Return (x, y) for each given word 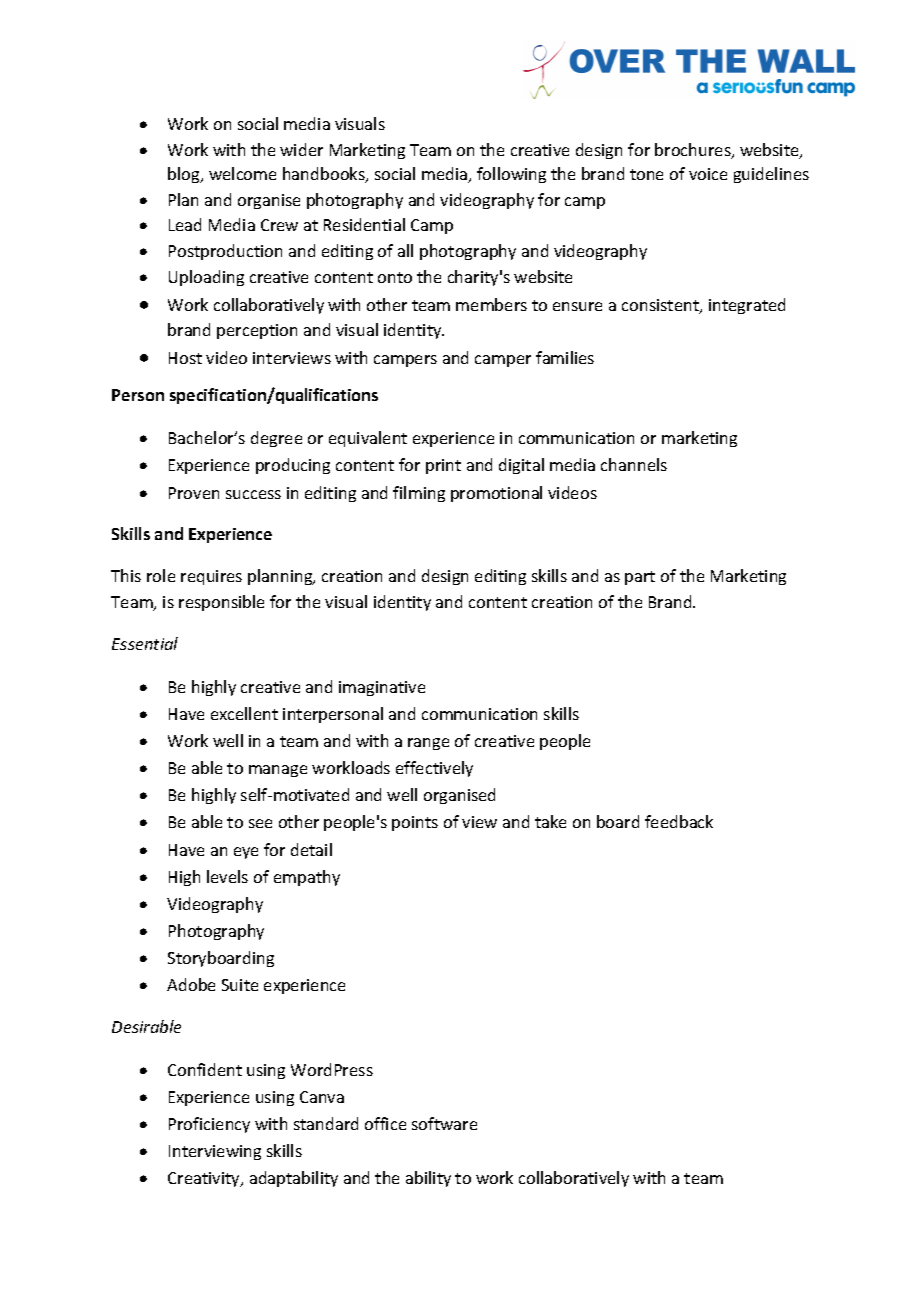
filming (419, 494)
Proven (194, 493)
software (444, 1123)
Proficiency (209, 1125)
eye (246, 853)
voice (708, 174)
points (415, 823)
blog (185, 175)
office (385, 1123)
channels (634, 464)
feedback (679, 821)
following (511, 175)
